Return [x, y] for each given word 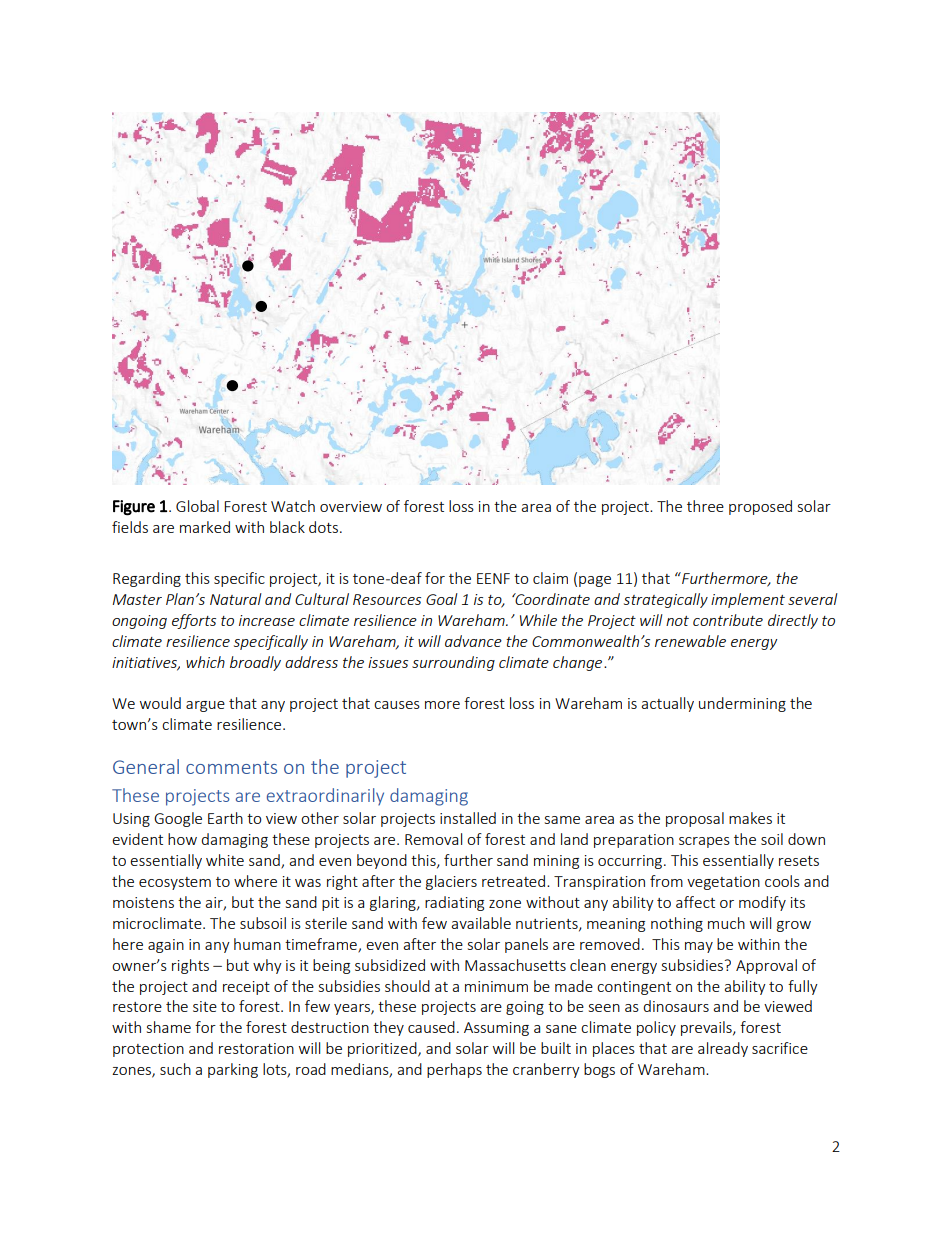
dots [323, 527]
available [481, 923]
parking [233, 1070]
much [726, 923]
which [205, 662]
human [257, 944]
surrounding [453, 663]
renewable [690, 641]
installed [468, 818]
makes [750, 818]
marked [205, 527]
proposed [760, 507]
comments [231, 767]
